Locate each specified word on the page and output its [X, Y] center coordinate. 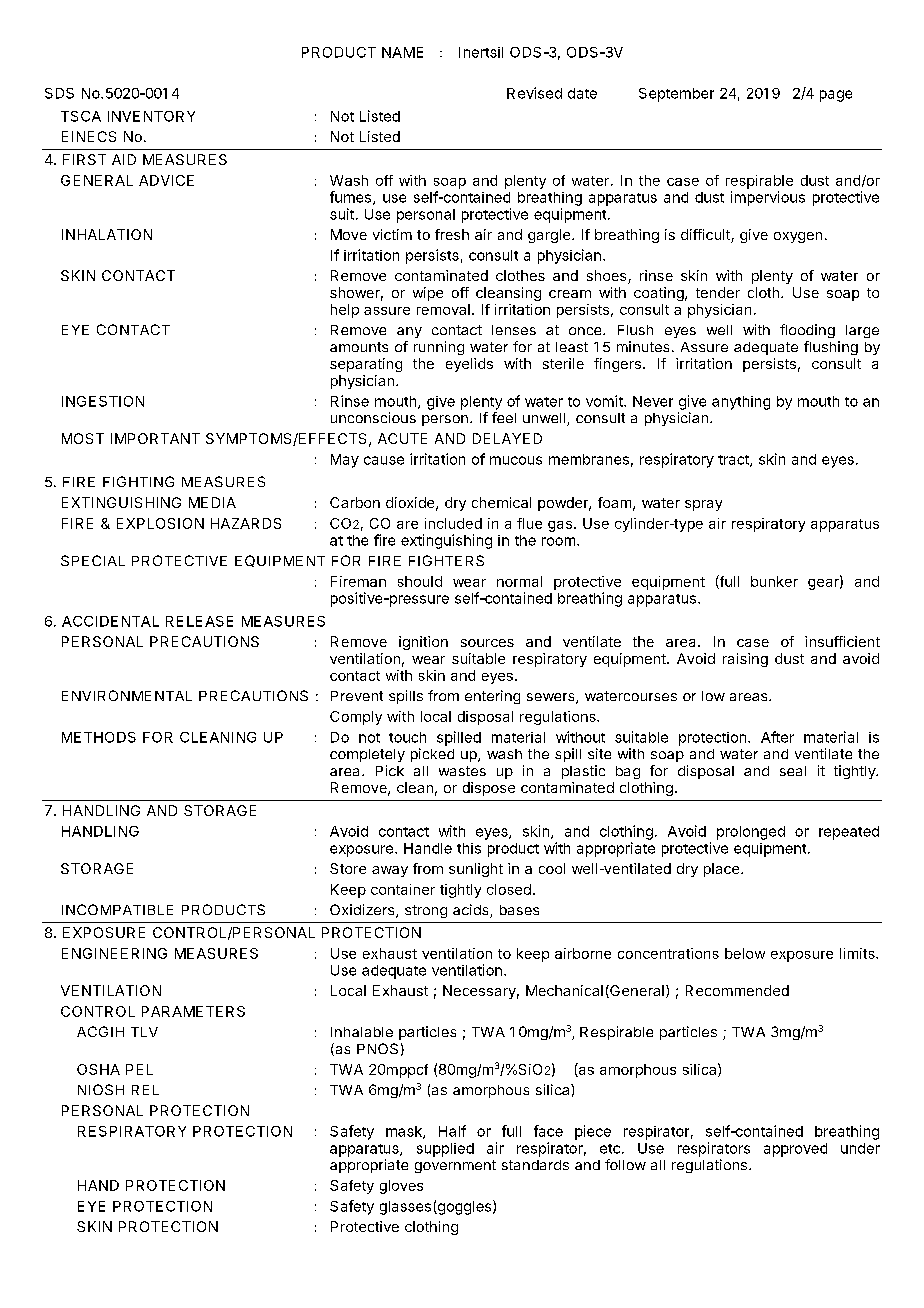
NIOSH [101, 1089]
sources [487, 643]
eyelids [469, 365]
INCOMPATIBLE [117, 909]
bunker [774, 581]
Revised [534, 93]
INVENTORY [151, 116]
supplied [445, 1150]
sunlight [476, 870]
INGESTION [103, 401]
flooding [807, 331]
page [836, 96]
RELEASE [199, 621]
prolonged [751, 833]
